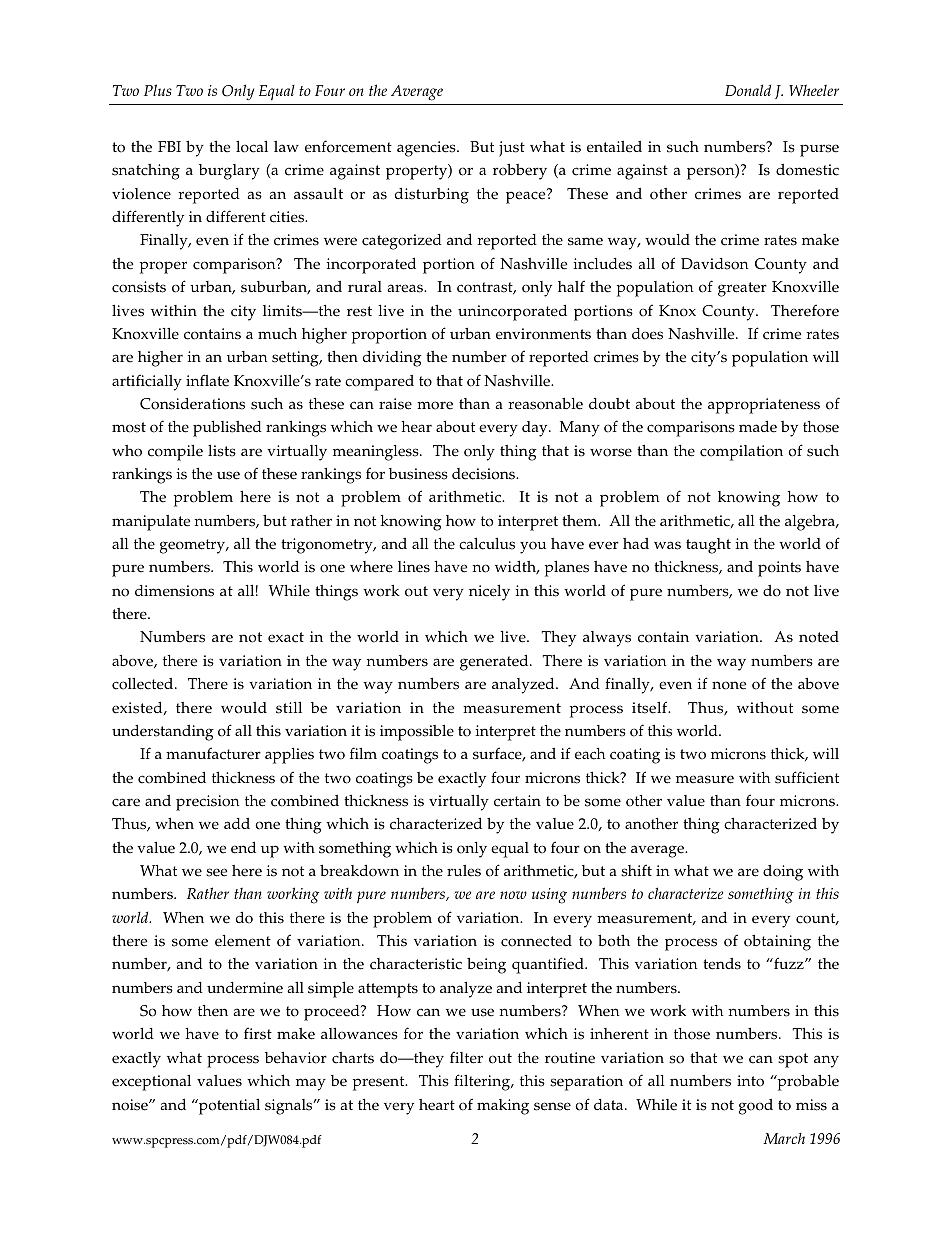  What do you see at coordinates (503, 1107) in the screenshot?
I see `making` at bounding box center [503, 1107].
